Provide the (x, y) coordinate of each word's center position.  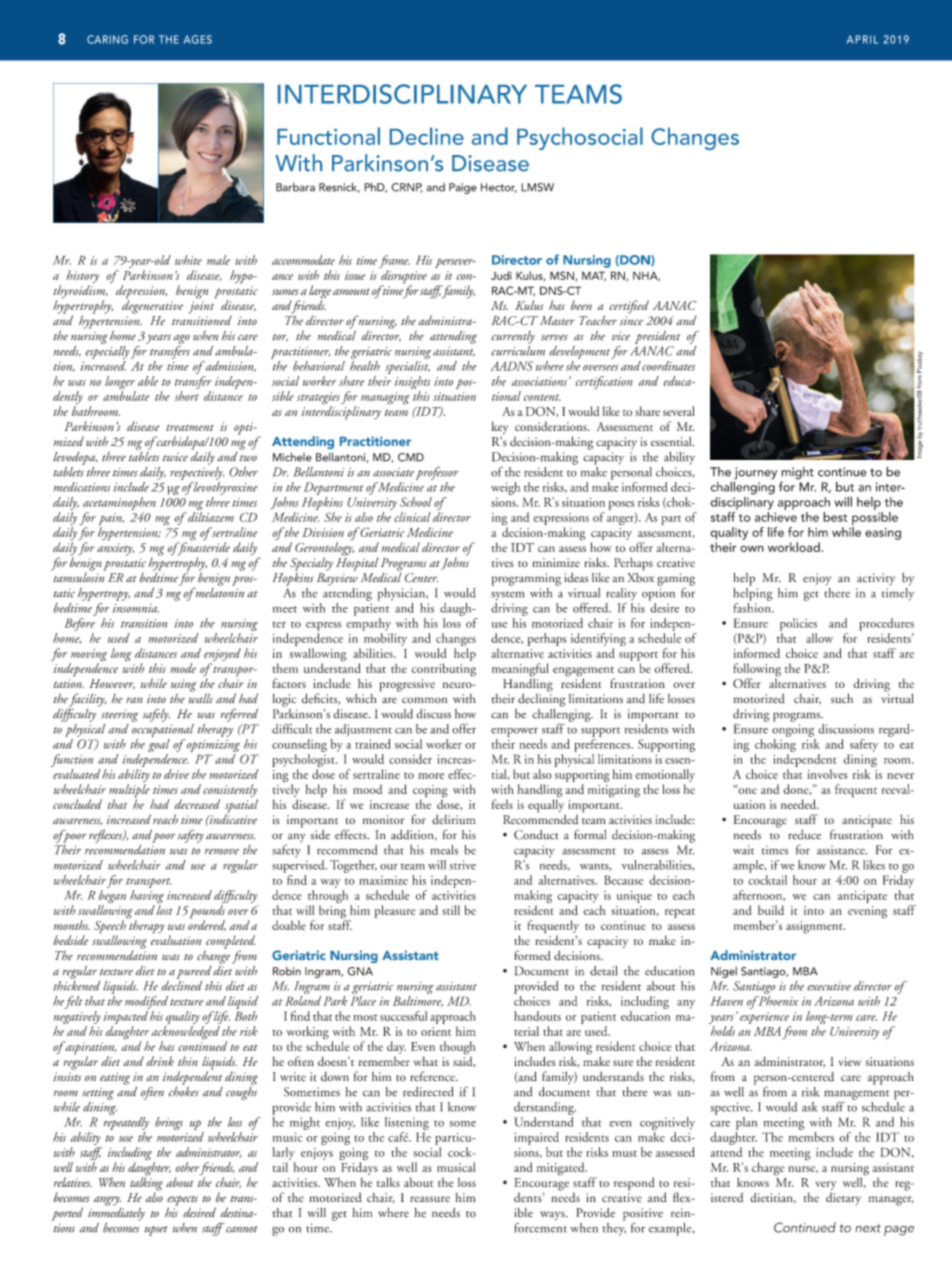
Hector (499, 188)
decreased (197, 804)
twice (175, 457)
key (499, 427)
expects (182, 1201)
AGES (198, 39)
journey (755, 474)
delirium (454, 819)
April (862, 39)
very (826, 1187)
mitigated (562, 1169)
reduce (804, 835)
